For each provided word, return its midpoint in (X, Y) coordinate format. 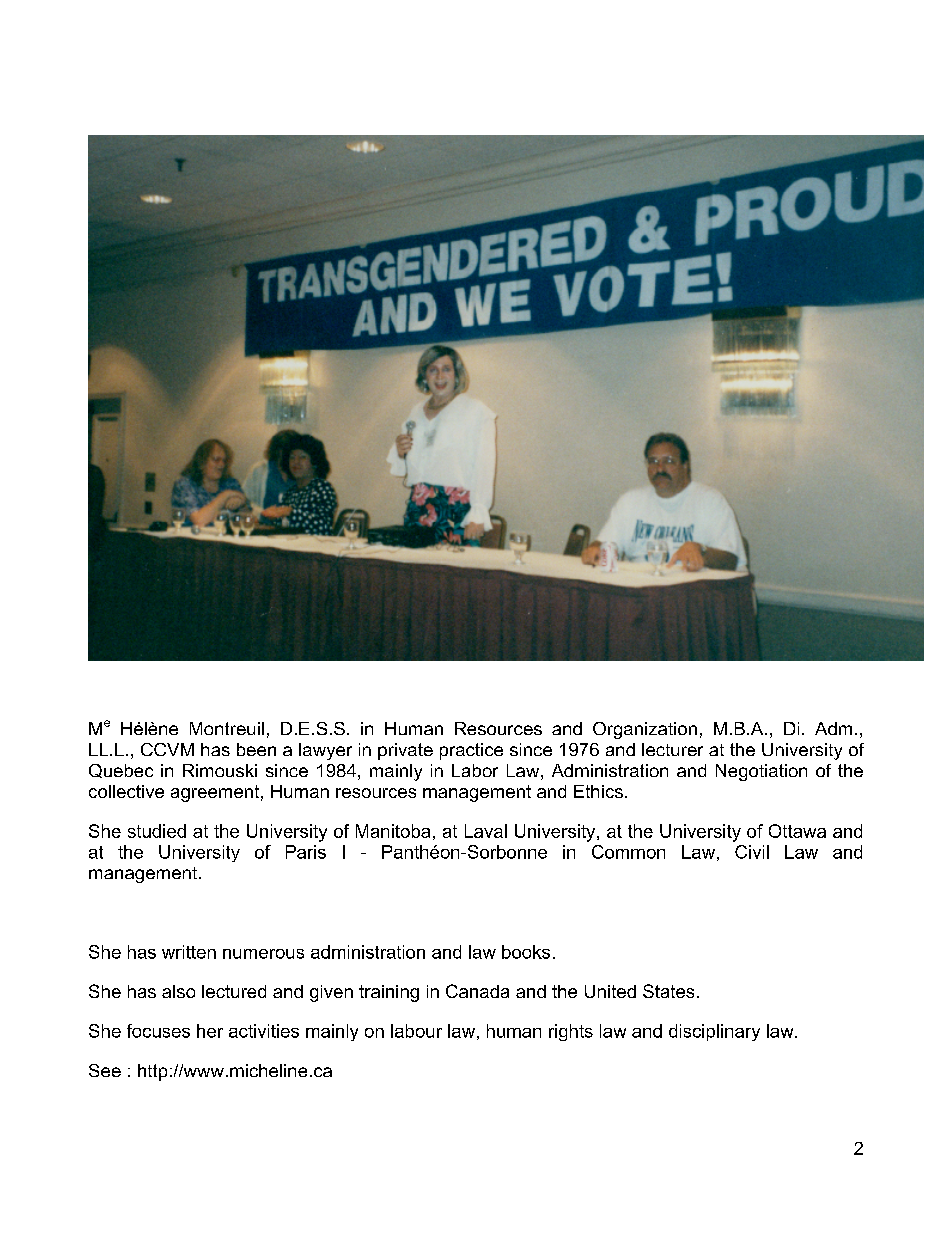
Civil (752, 852)
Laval (486, 831)
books (526, 952)
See (105, 1070)
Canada (477, 991)
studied (157, 831)
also (178, 991)
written (189, 952)
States (668, 991)
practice (471, 751)
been (256, 749)
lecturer (672, 749)
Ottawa (797, 831)
